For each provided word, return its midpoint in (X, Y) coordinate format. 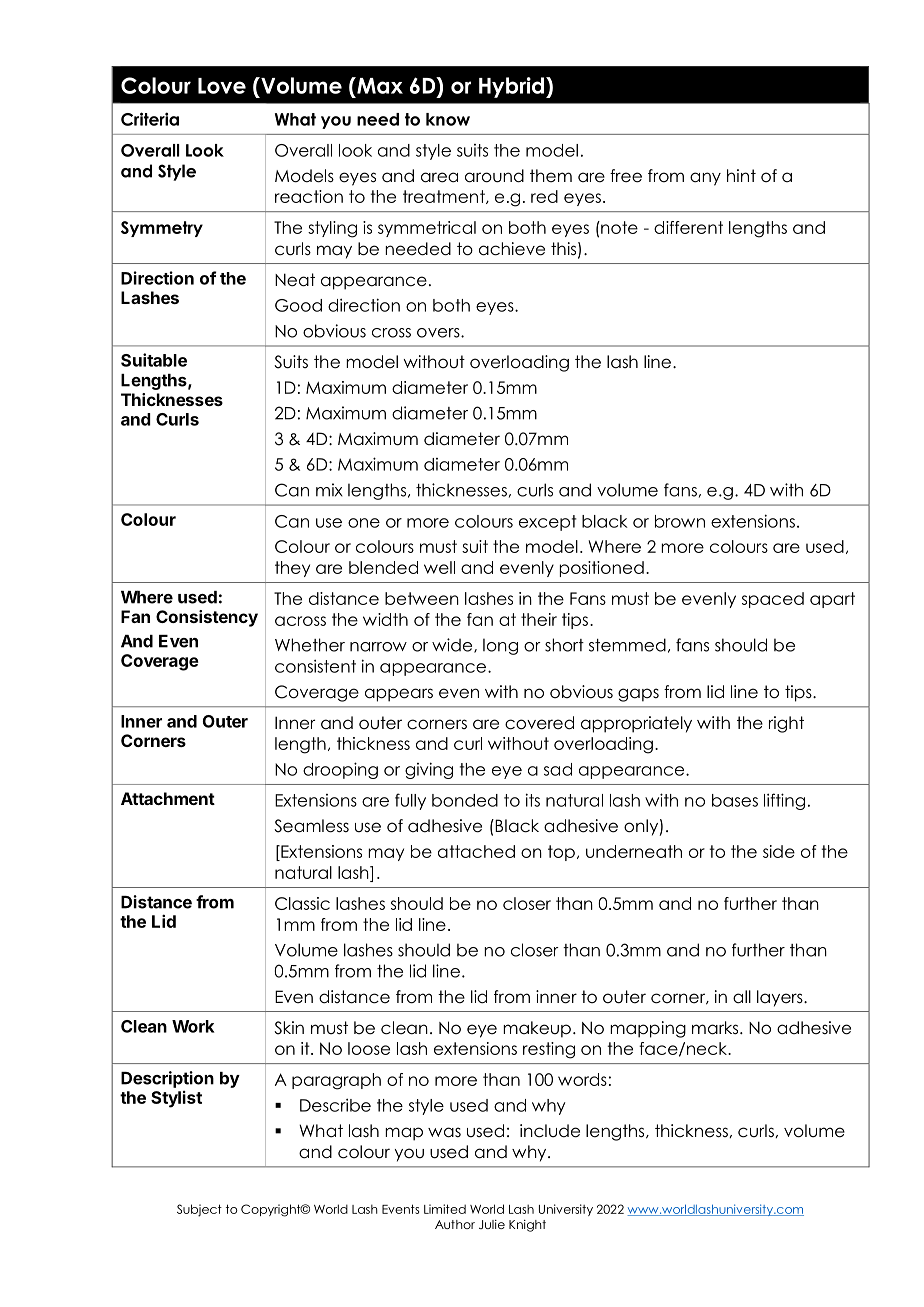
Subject (199, 1210)
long (500, 646)
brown (680, 521)
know (448, 119)
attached (476, 851)
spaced (773, 600)
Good (298, 305)
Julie (492, 1224)
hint (741, 175)
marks (716, 1028)
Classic (302, 903)
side (779, 851)
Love (222, 86)
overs (439, 333)
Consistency (207, 618)
